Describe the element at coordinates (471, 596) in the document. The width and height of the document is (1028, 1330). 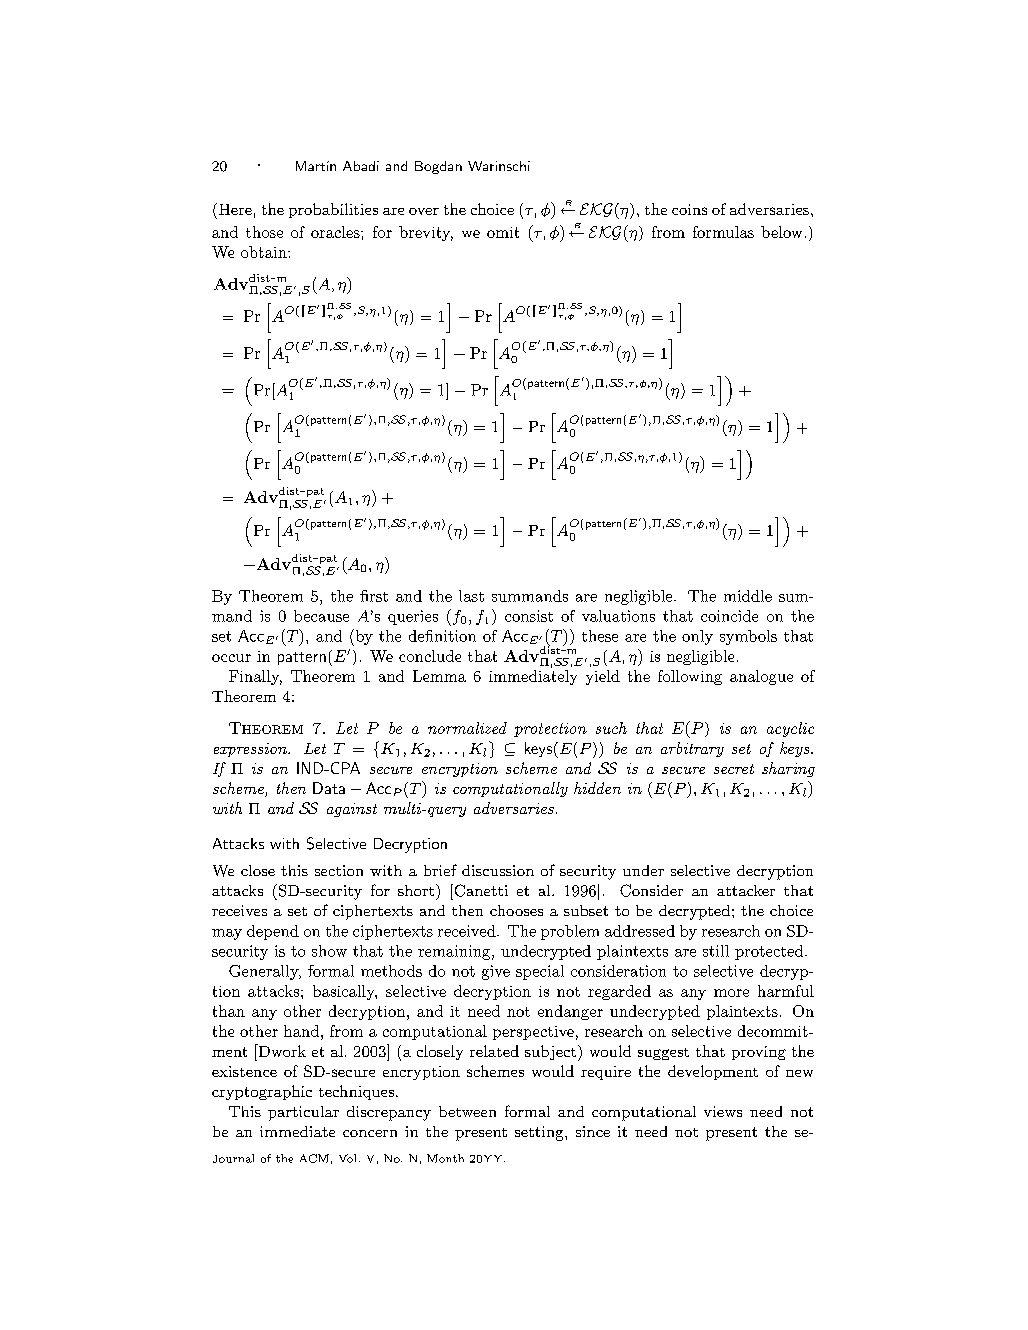
I see `last` at that location.
